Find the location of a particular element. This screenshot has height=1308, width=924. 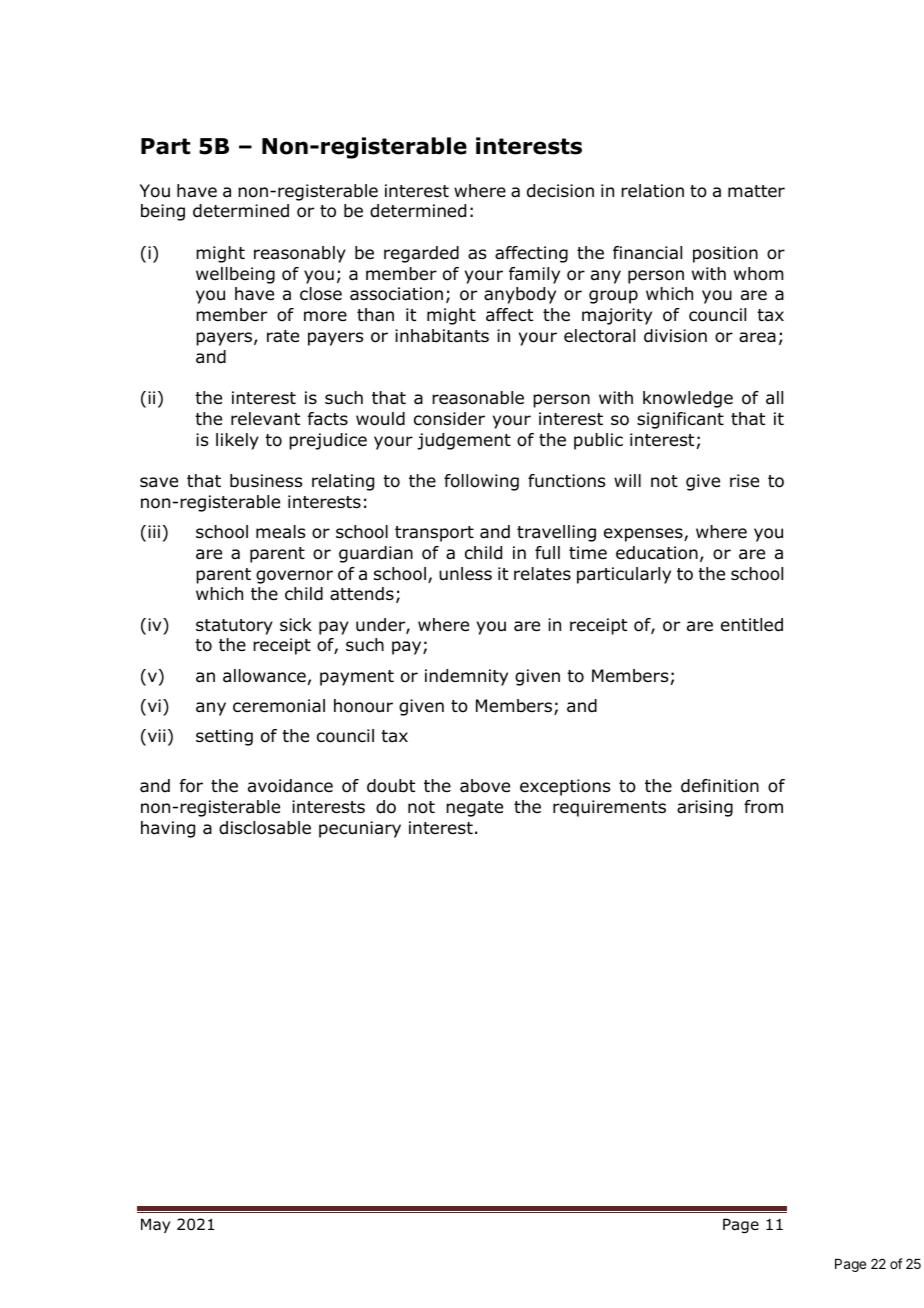

indemnity is located at coordinates (466, 677).
